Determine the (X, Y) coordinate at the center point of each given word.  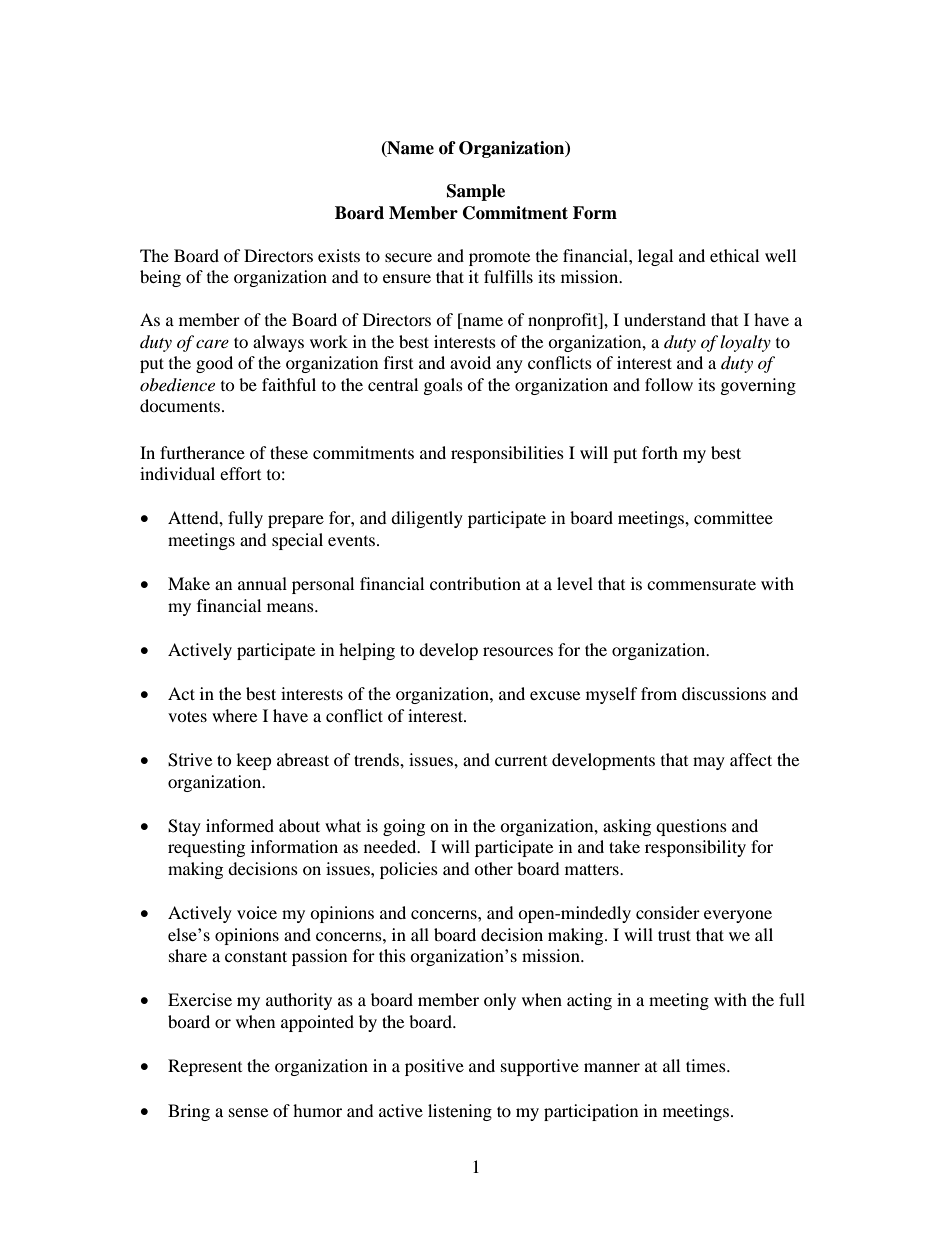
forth (660, 452)
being (160, 278)
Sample (476, 192)
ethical (734, 255)
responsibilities (507, 454)
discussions (724, 693)
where (234, 715)
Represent (205, 1067)
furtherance (202, 452)
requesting (206, 848)
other (493, 868)
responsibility (695, 848)
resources (518, 651)
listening (460, 1112)
